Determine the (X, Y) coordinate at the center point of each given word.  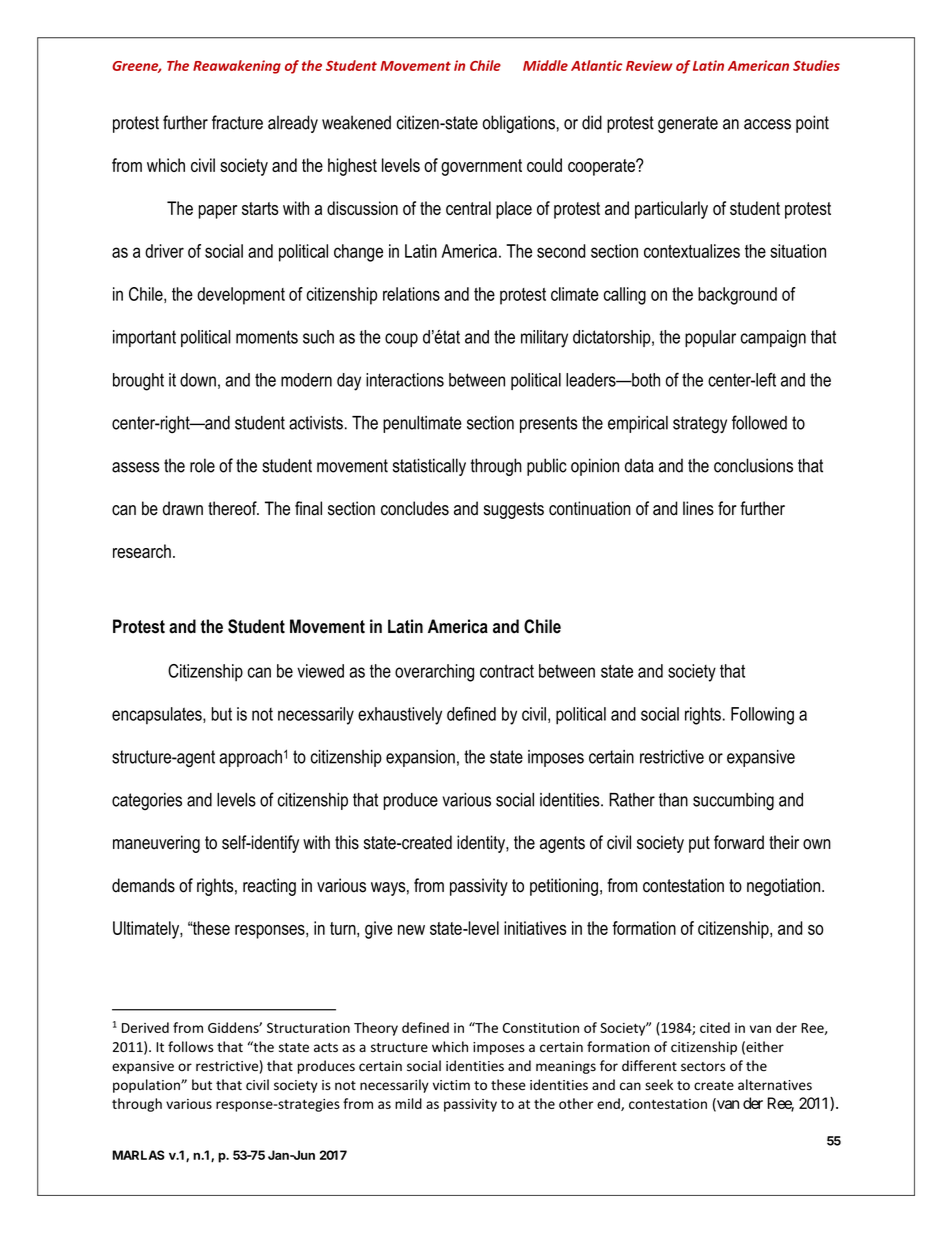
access (767, 124)
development (241, 296)
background (737, 296)
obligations (519, 124)
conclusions (753, 465)
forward (739, 842)
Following (762, 716)
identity (482, 844)
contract (507, 671)
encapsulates (158, 716)
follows (190, 1047)
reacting (269, 887)
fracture (237, 122)
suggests (514, 510)
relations (411, 294)
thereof (233, 508)
